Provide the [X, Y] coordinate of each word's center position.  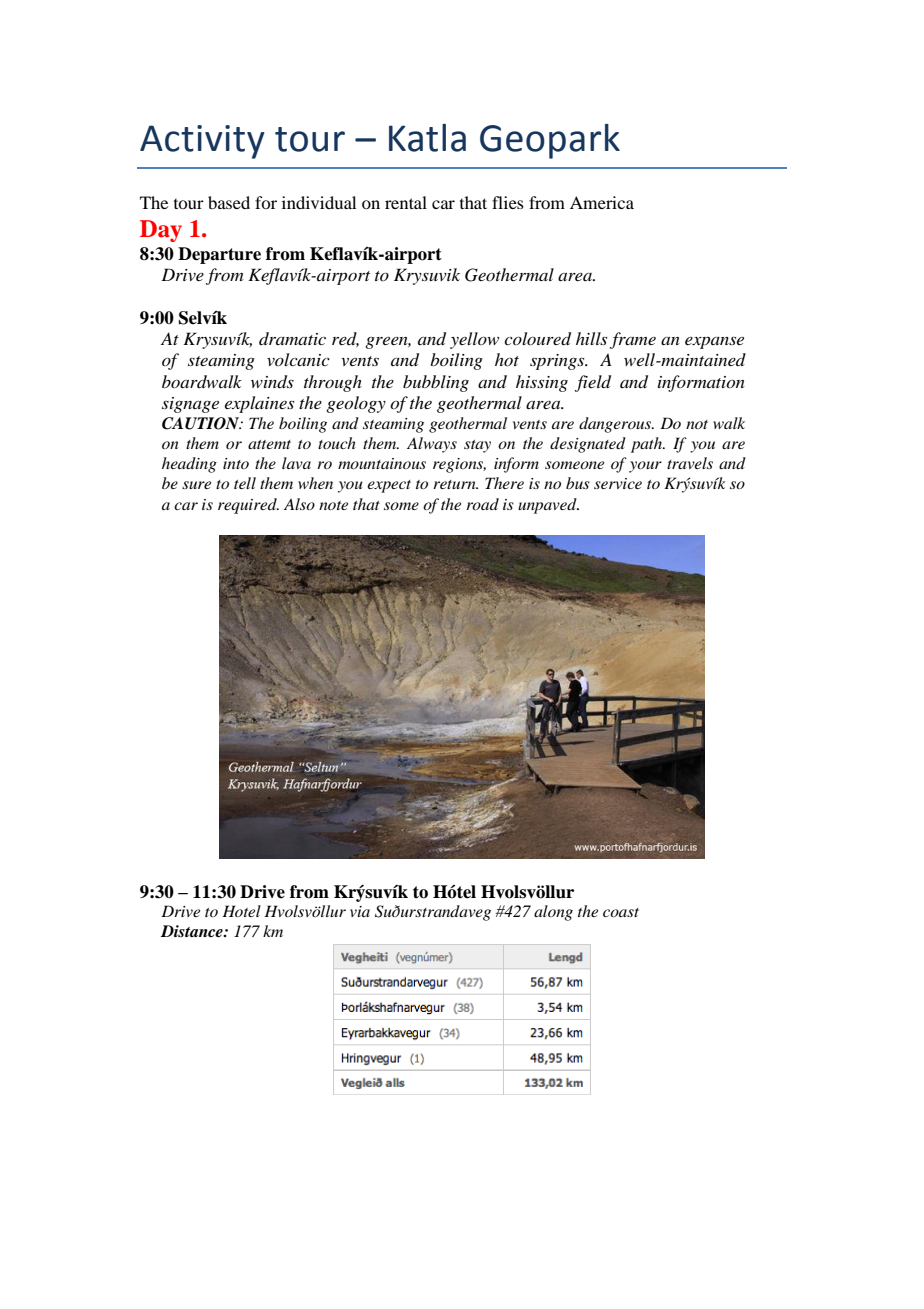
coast [621, 912]
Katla [427, 138]
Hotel [241, 911]
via [360, 911]
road [482, 504]
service [618, 483]
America [602, 202]
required [248, 506]
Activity [202, 142]
